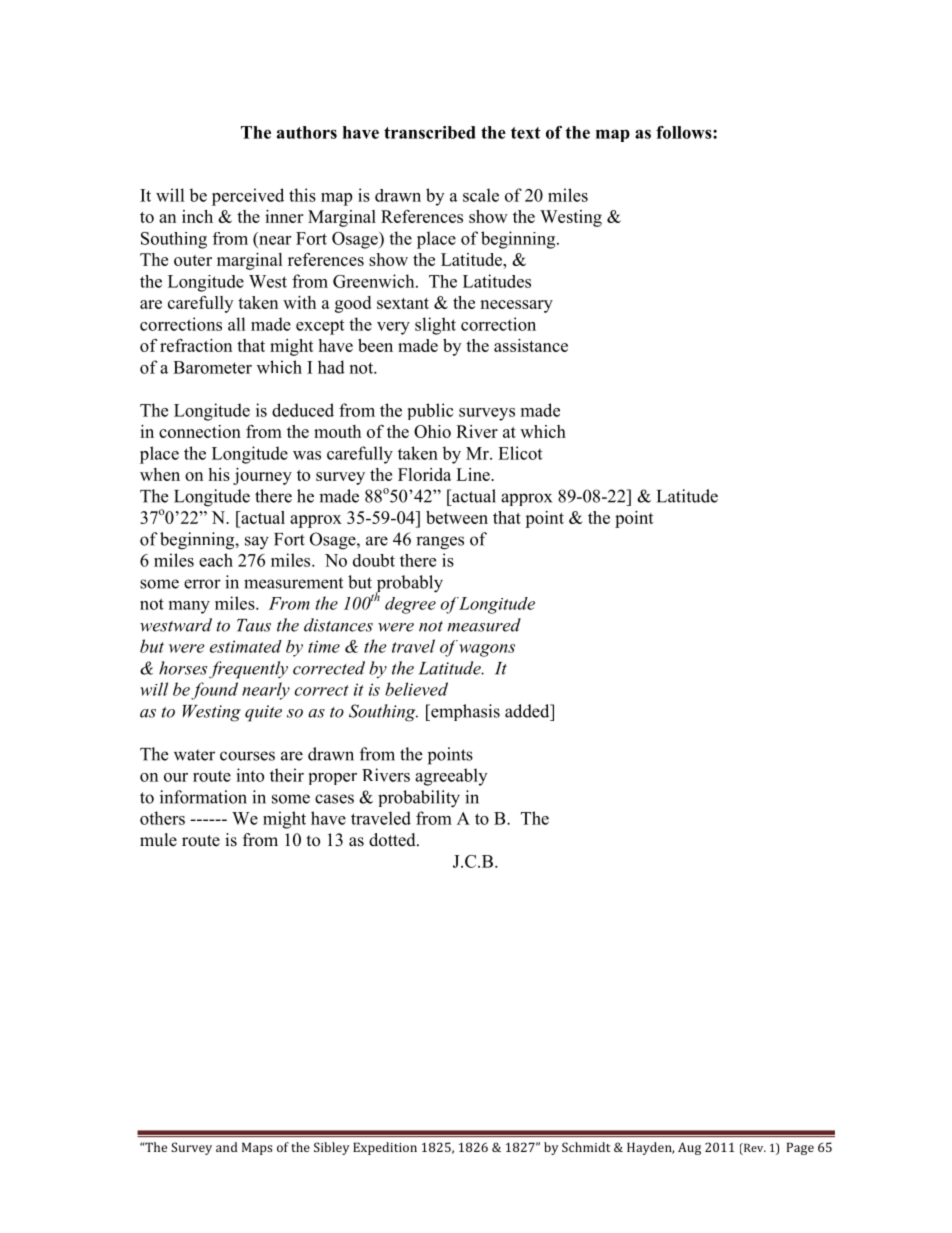 Image resolution: width=952 pixels, height=1233 pixels. Describe the element at coordinates (248, 197) in the page. I see `perceived` at that location.
